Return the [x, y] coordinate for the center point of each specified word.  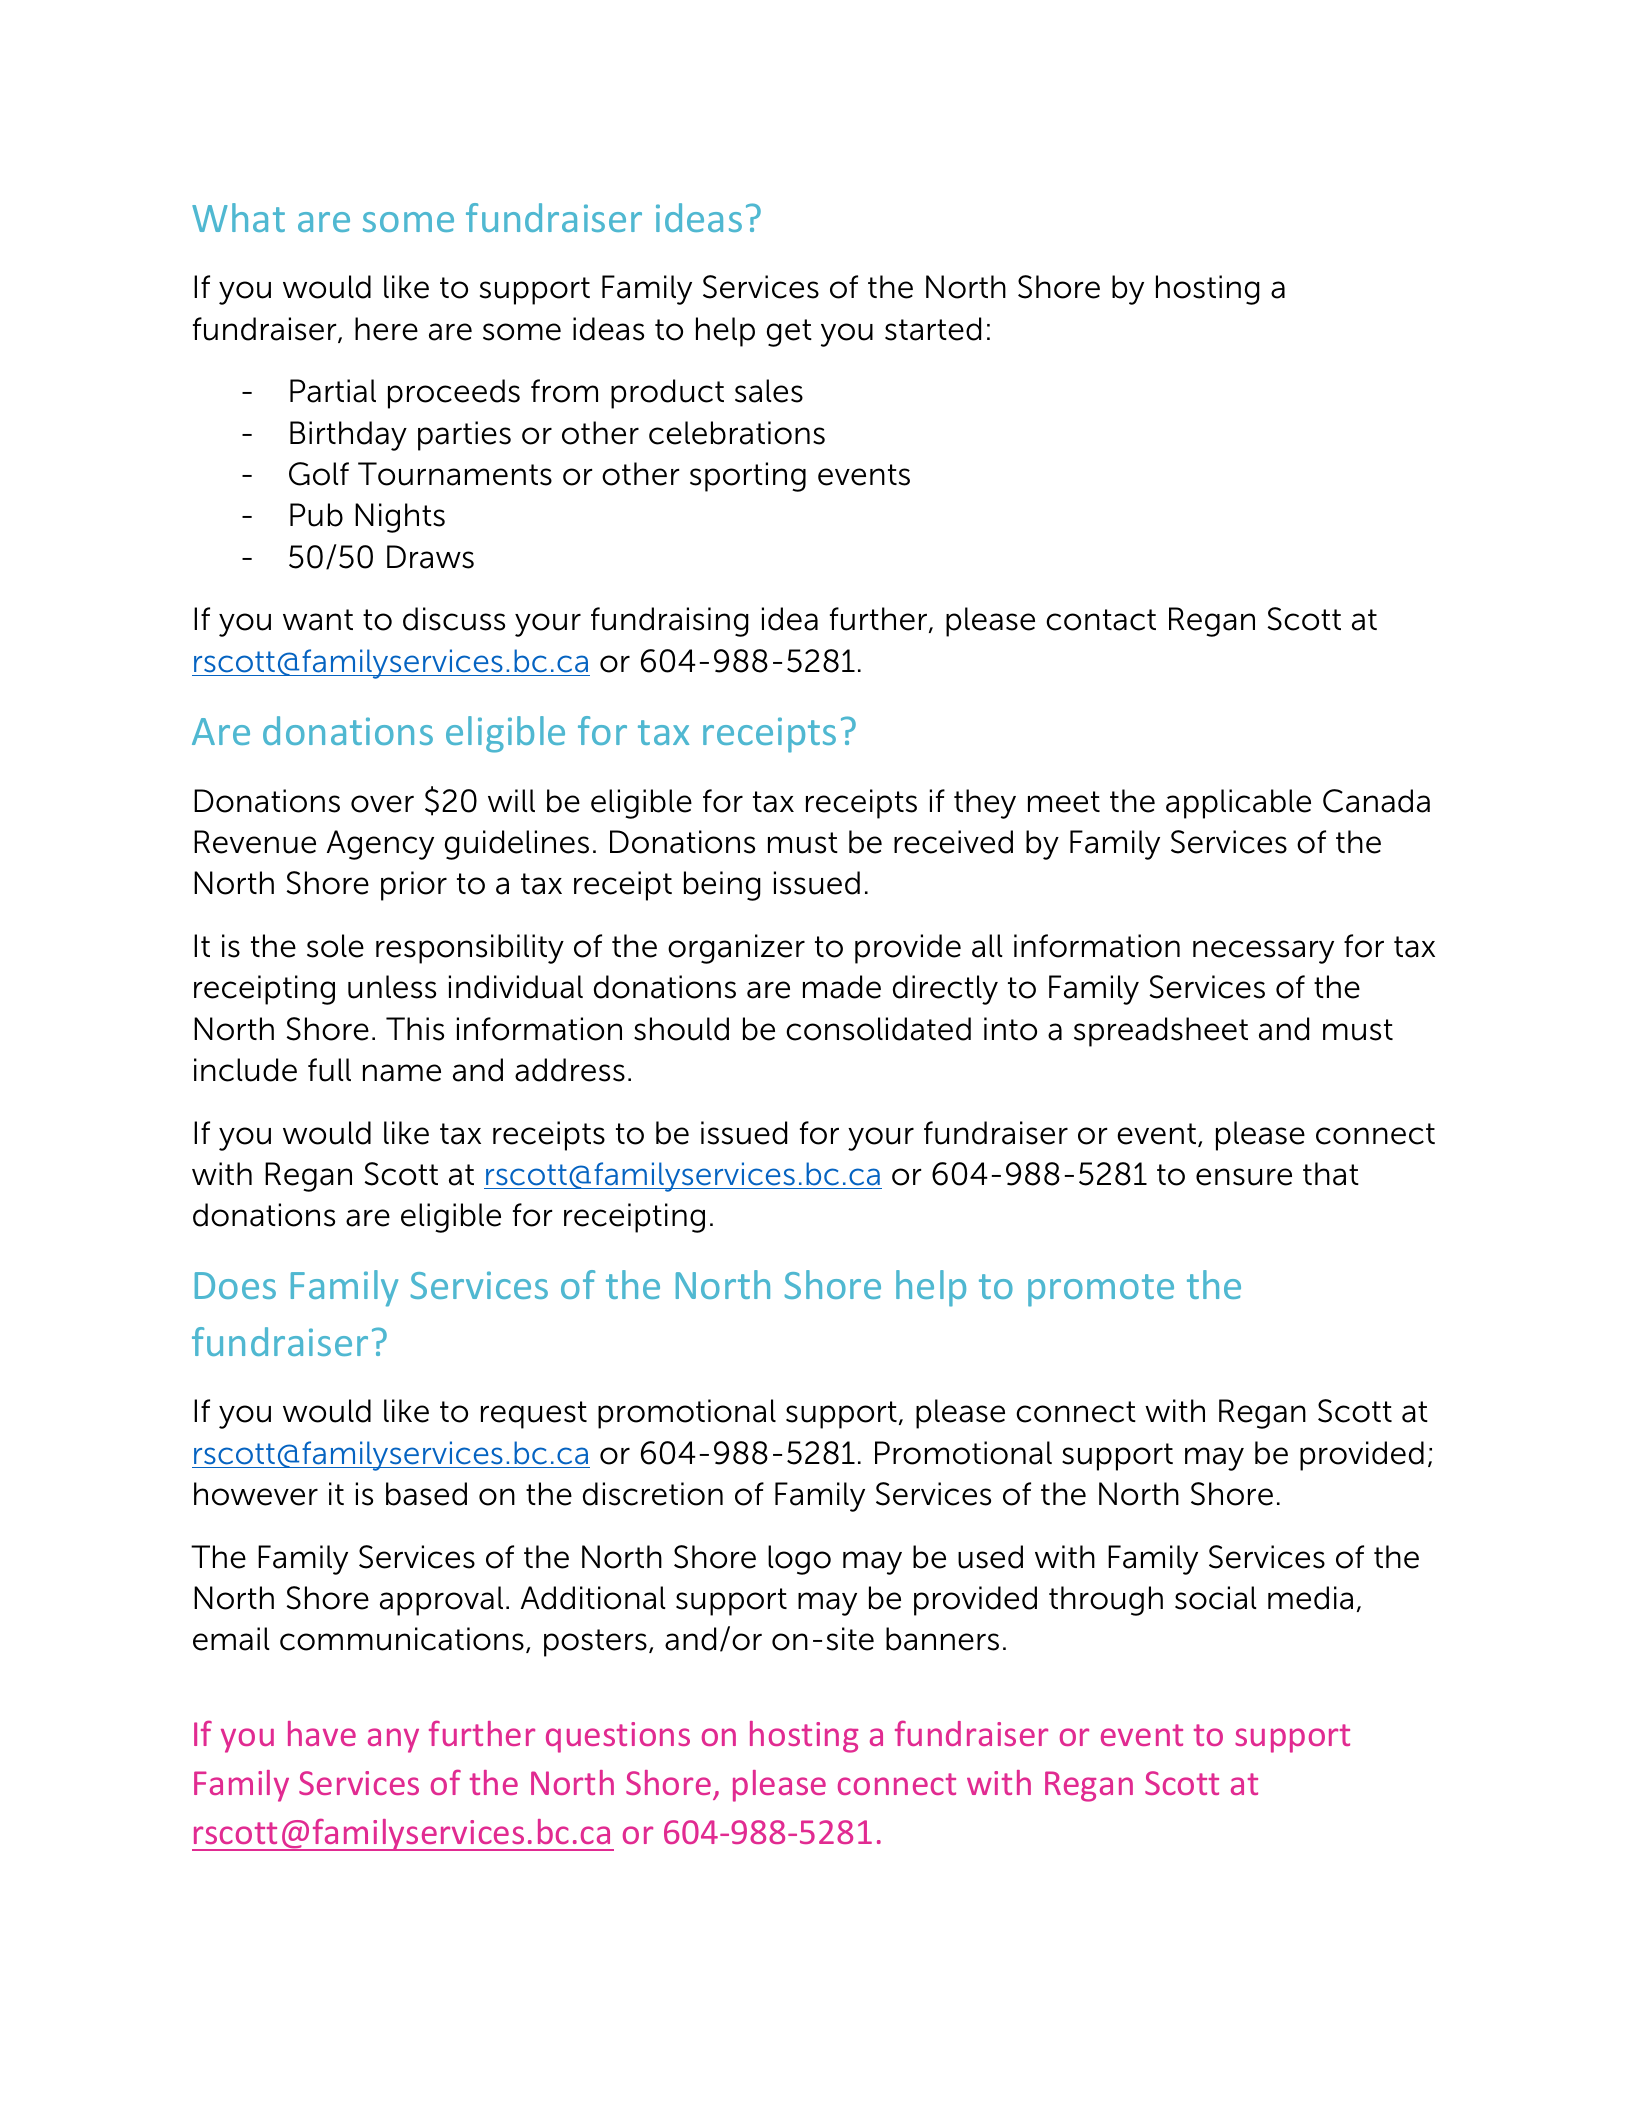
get [789, 333]
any [393, 1740]
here [386, 329]
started [933, 329]
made [842, 987]
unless [392, 987]
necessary [1263, 952]
